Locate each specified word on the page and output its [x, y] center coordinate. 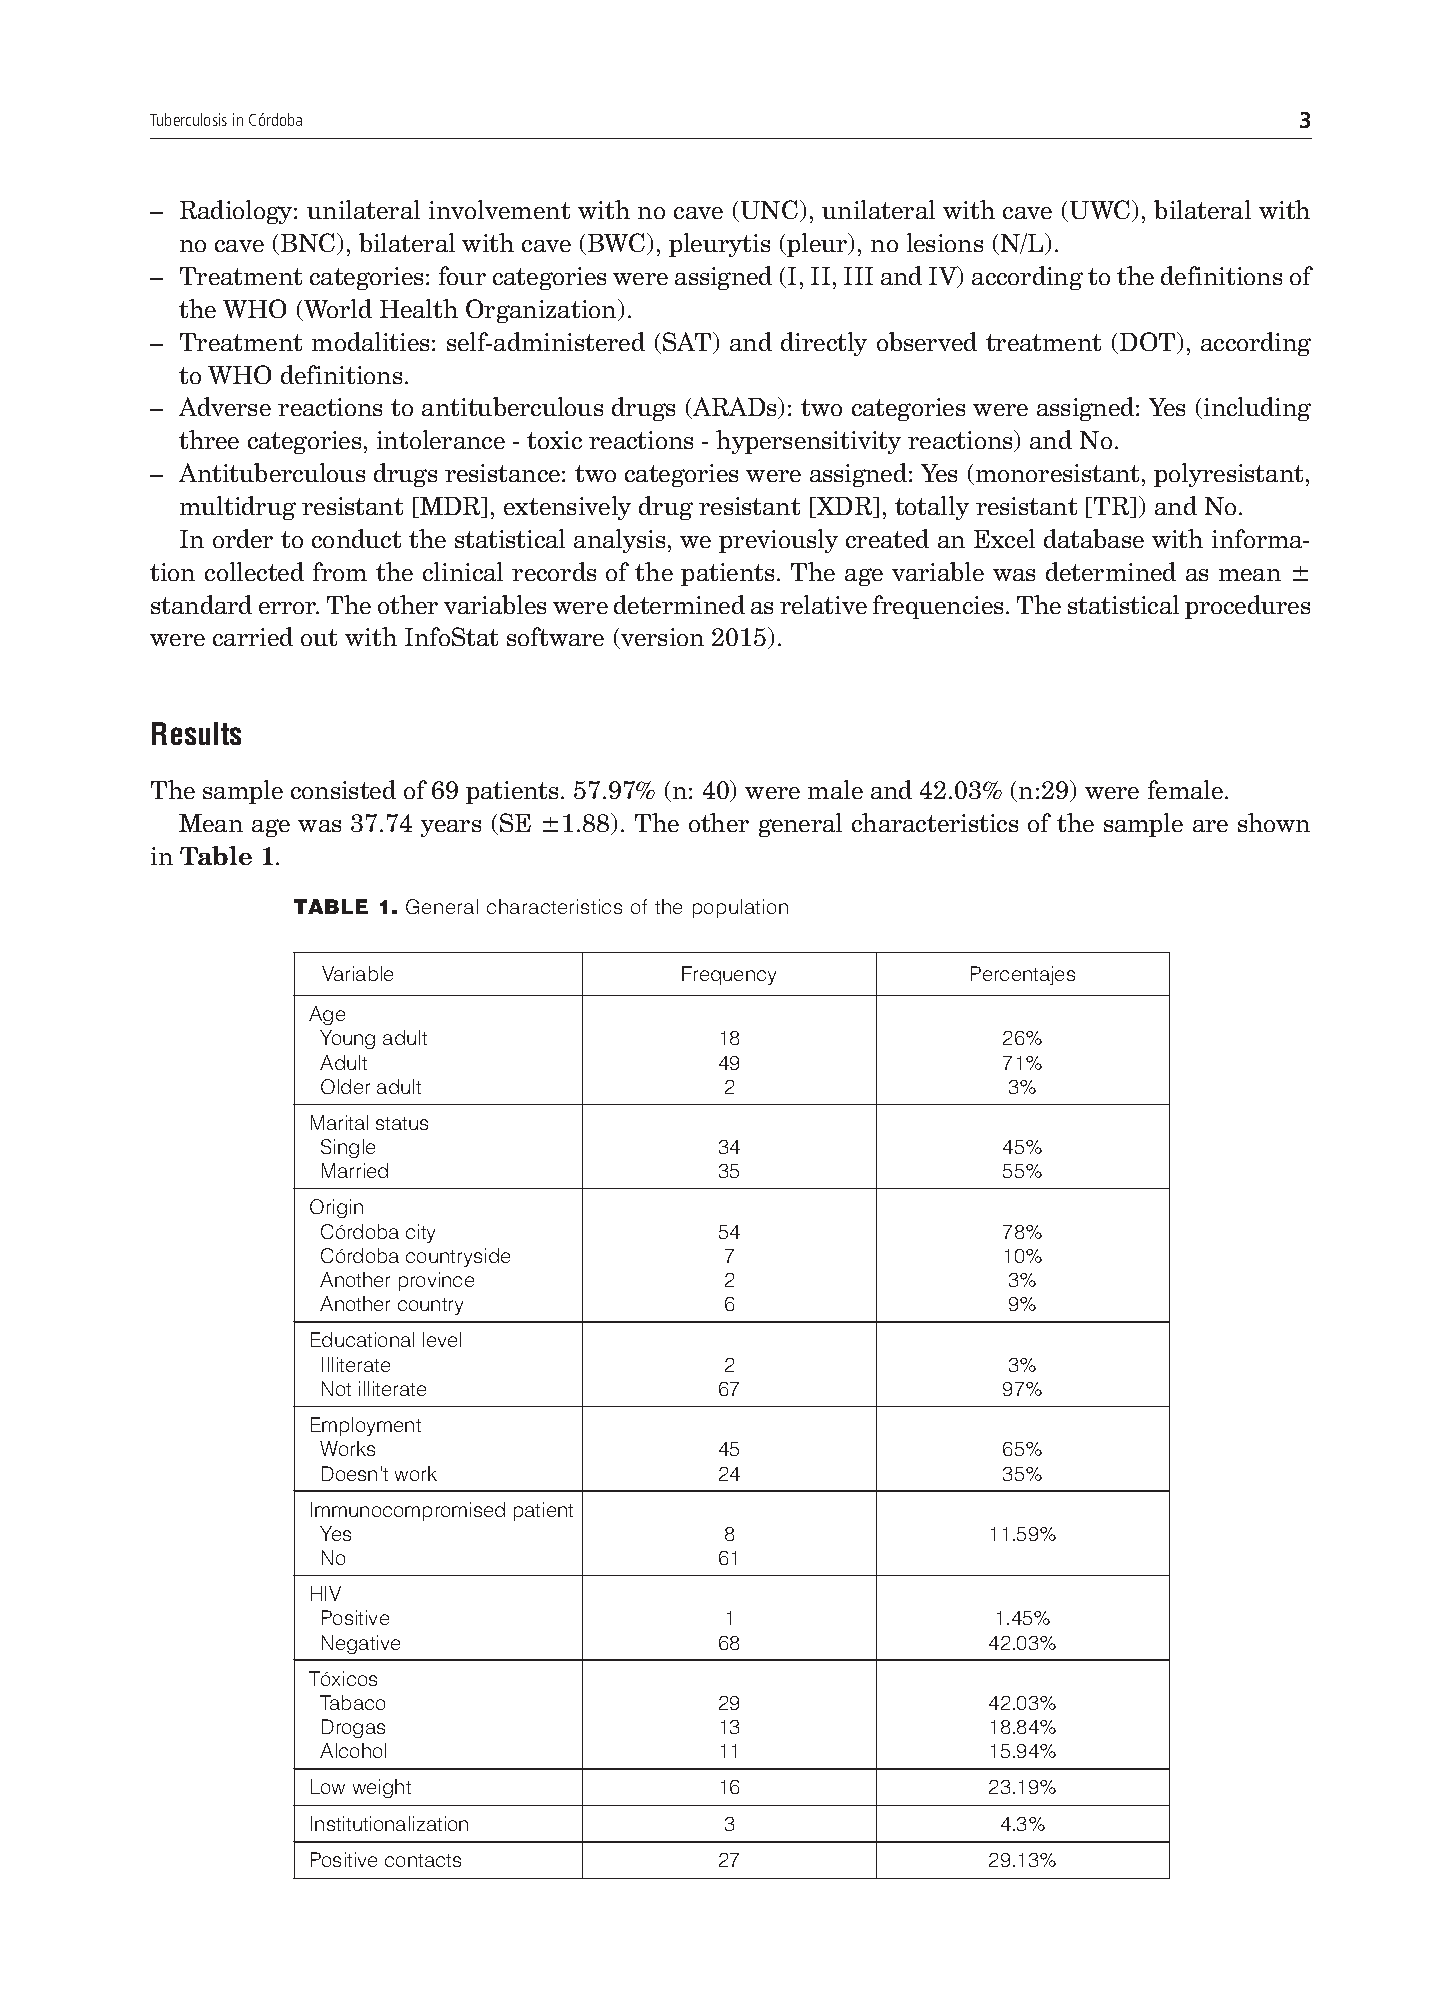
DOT [1149, 343]
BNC [309, 244]
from [340, 571]
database [1094, 538]
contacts [423, 1860]
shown [1274, 822]
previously [778, 541]
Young [347, 1039]
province [436, 1281]
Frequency [729, 975]
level [442, 1339]
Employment [366, 1426]
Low [328, 1786]
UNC [771, 211]
